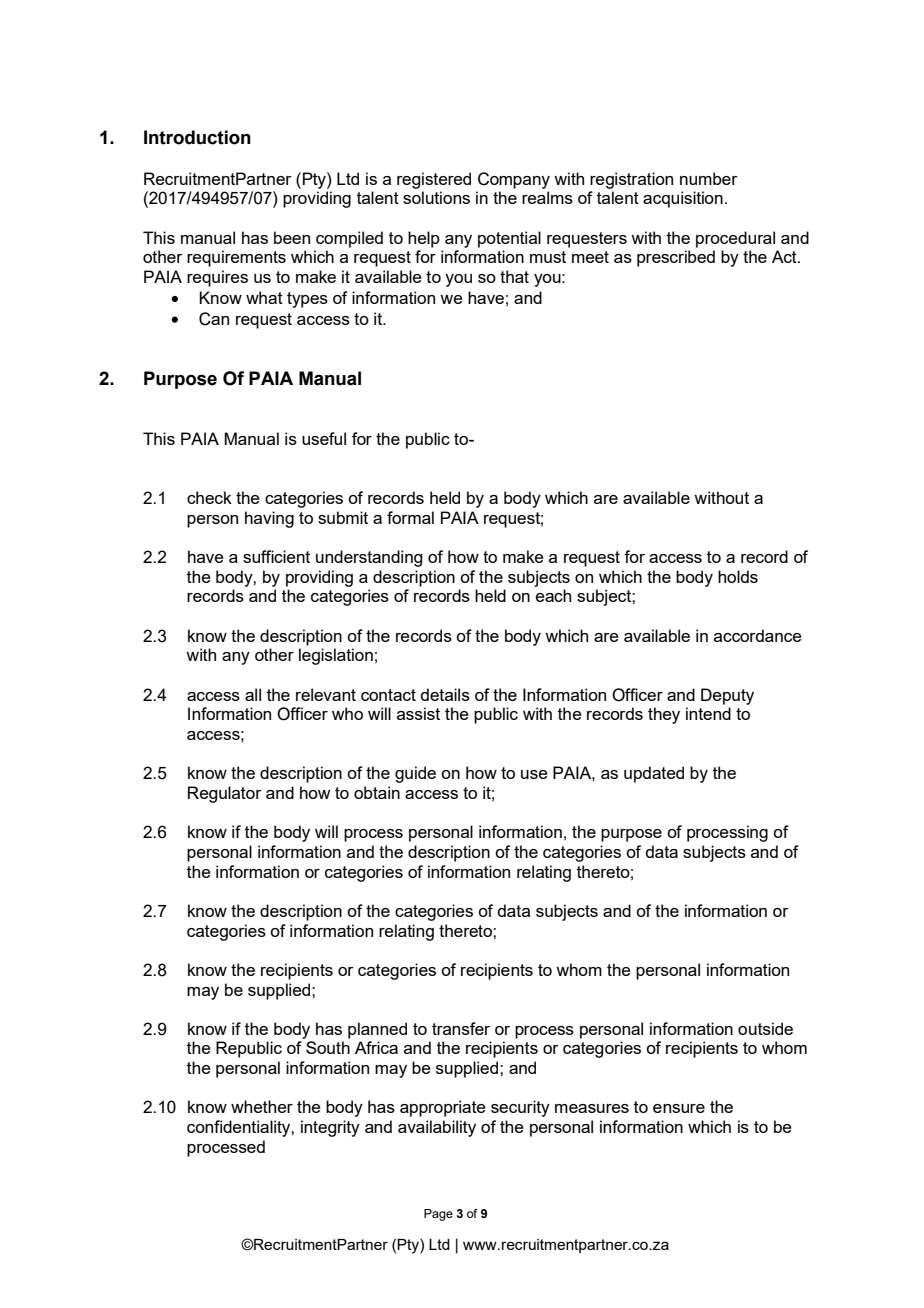  I want to click on Page, so click(438, 1215).
